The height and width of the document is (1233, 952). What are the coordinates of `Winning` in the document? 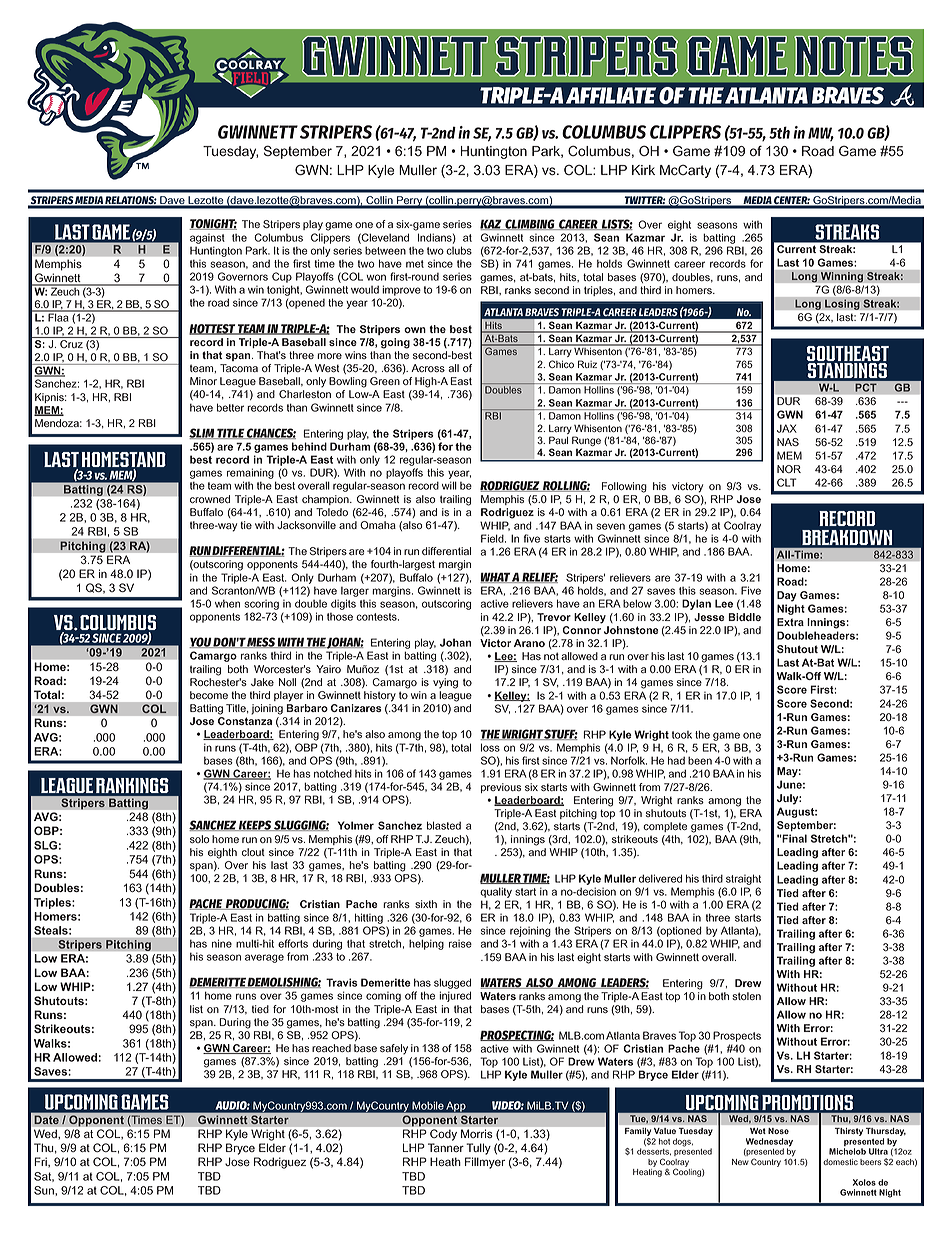 It's located at (842, 277).
